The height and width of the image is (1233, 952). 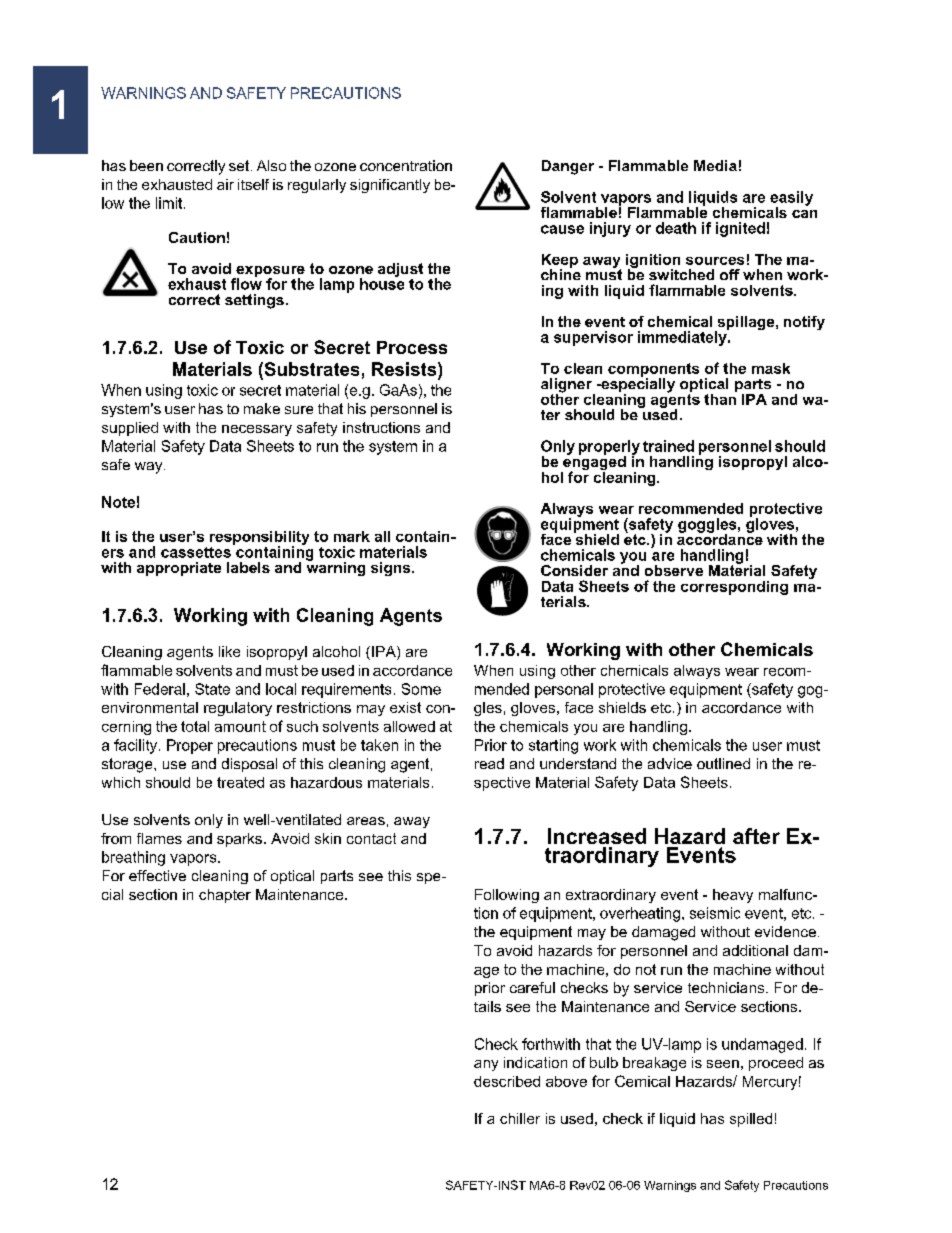 I want to click on ignited, so click(x=740, y=229).
